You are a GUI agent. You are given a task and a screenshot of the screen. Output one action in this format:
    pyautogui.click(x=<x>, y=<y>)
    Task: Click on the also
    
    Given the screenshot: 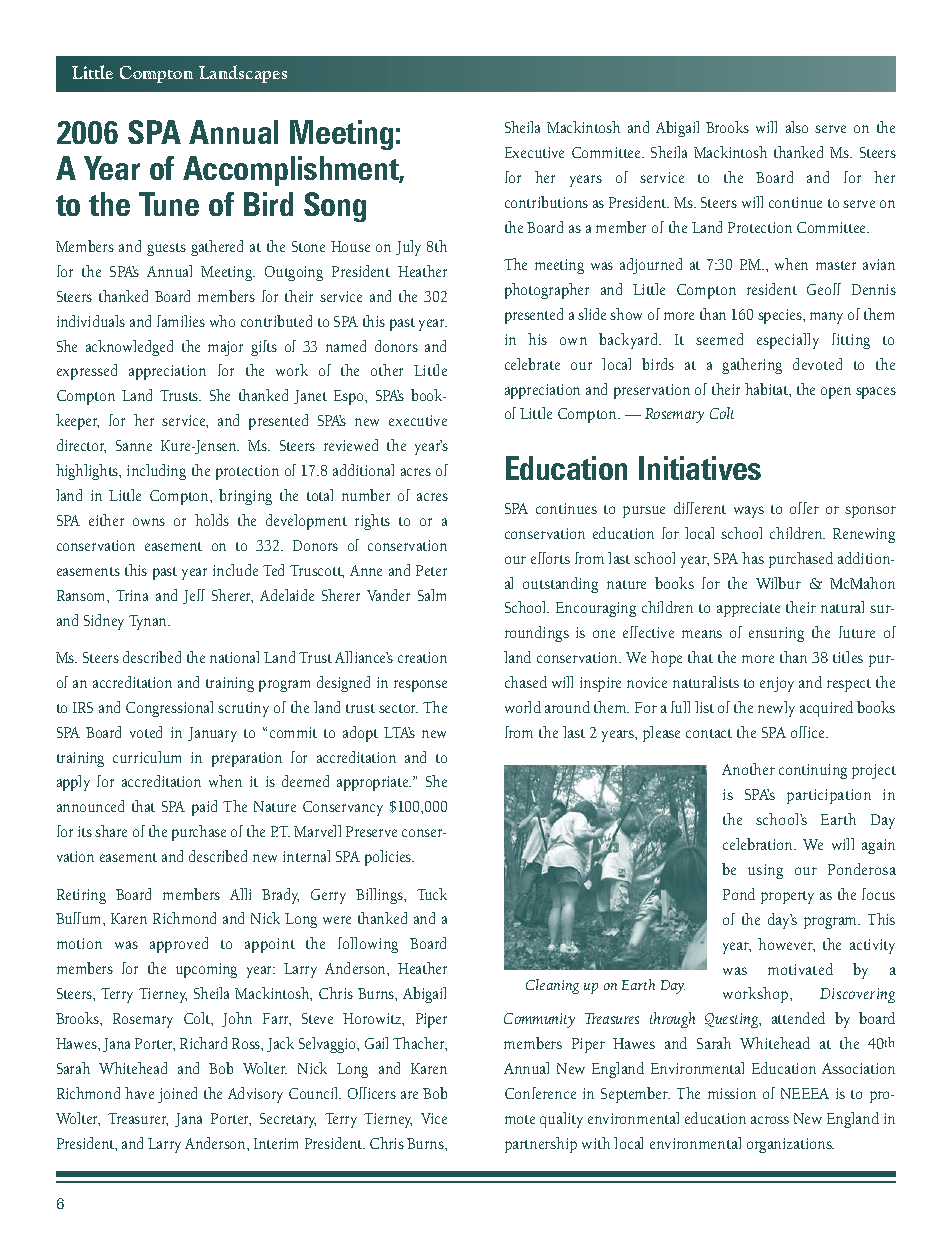 What is the action you would take?
    pyautogui.click(x=797, y=127)
